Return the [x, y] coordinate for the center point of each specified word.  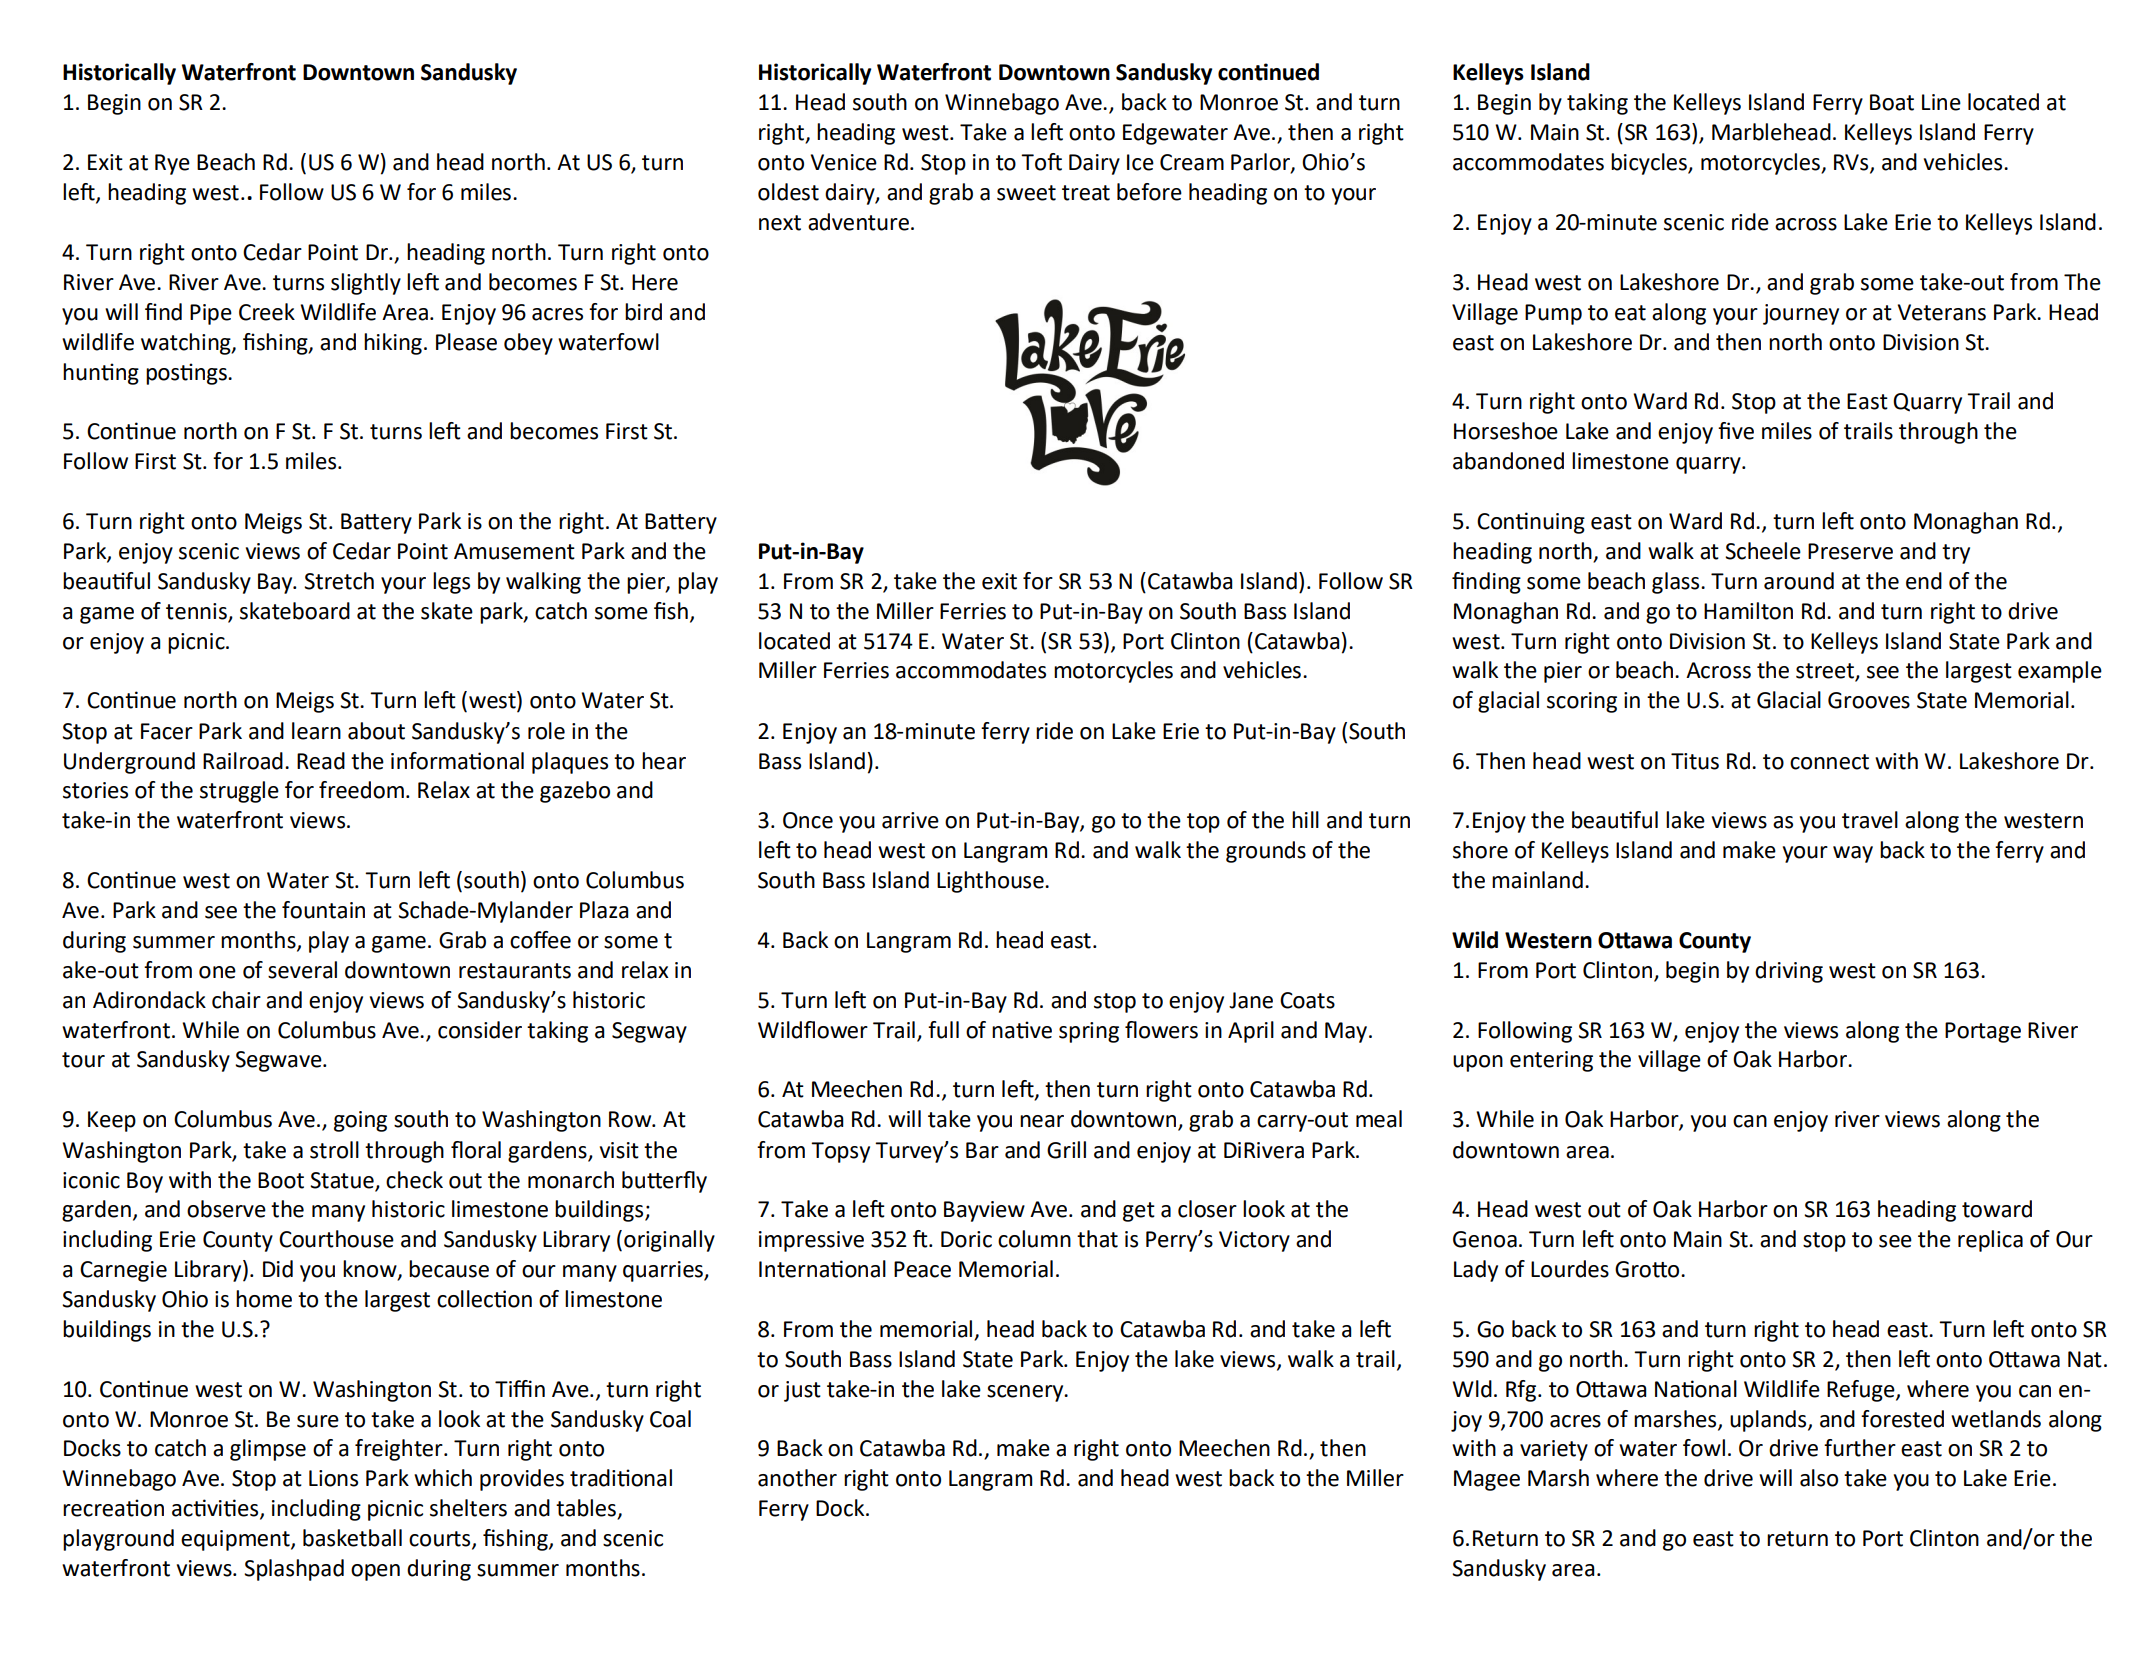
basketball [352, 1538]
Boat [1892, 102]
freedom [361, 790]
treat [1086, 193]
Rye [172, 164]
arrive [910, 820]
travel [1870, 820]
